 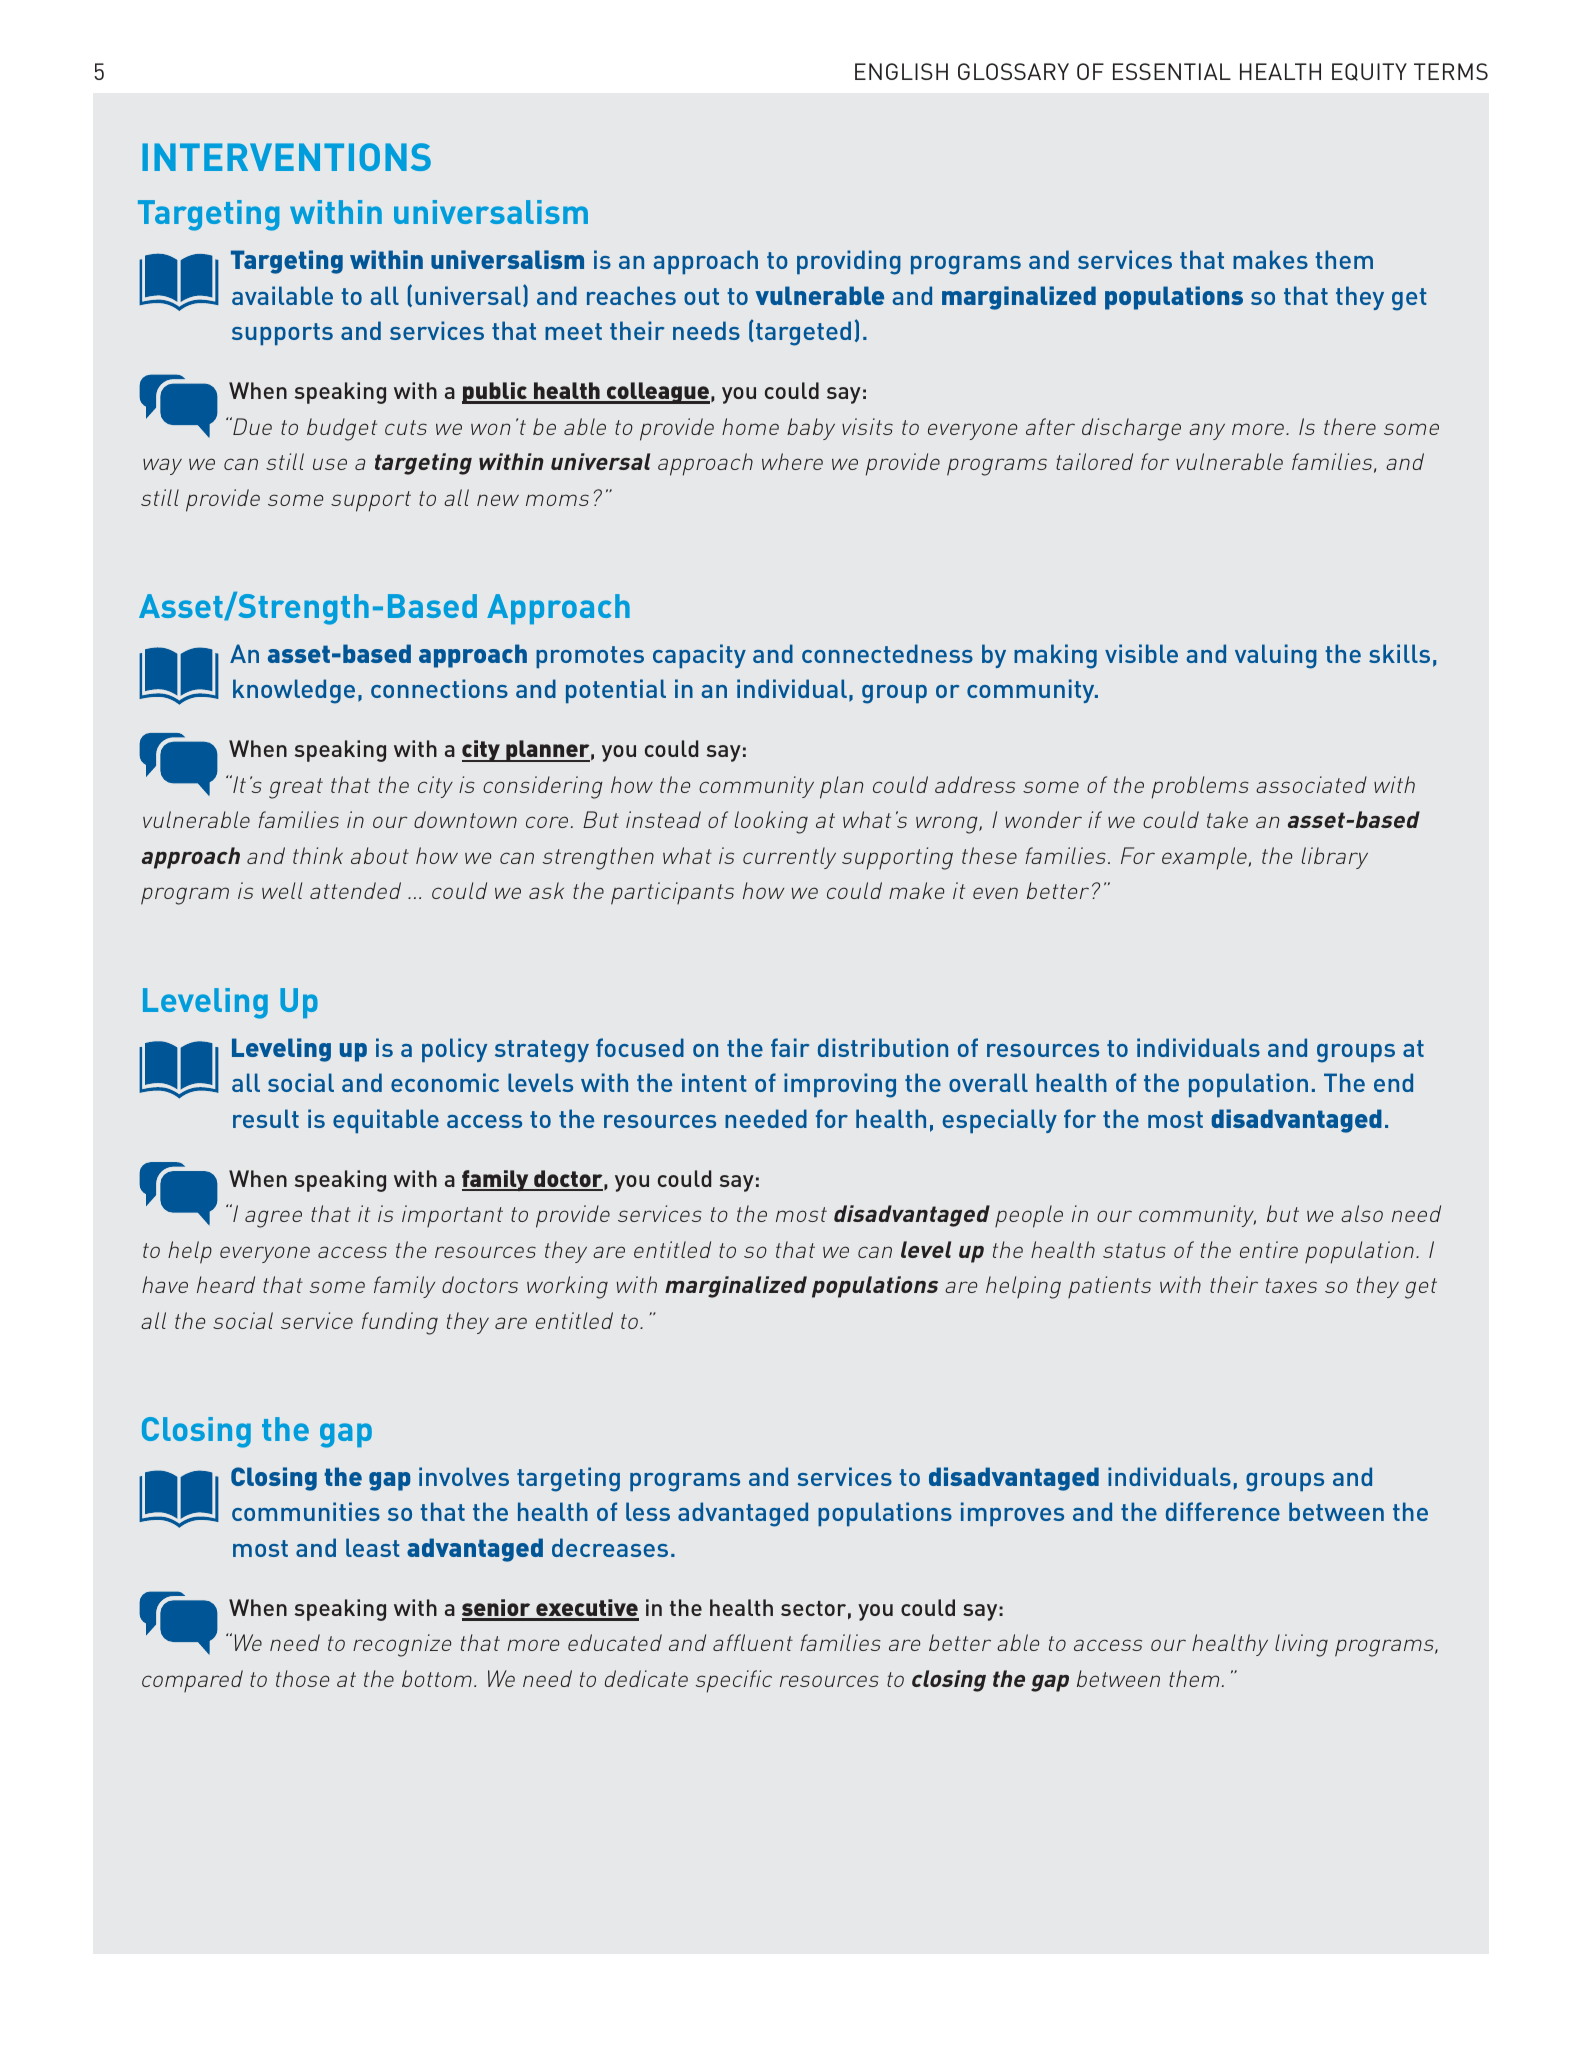 What do you see at coordinates (286, 157) in the screenshot?
I see `INTERVENTIONS` at bounding box center [286, 157].
